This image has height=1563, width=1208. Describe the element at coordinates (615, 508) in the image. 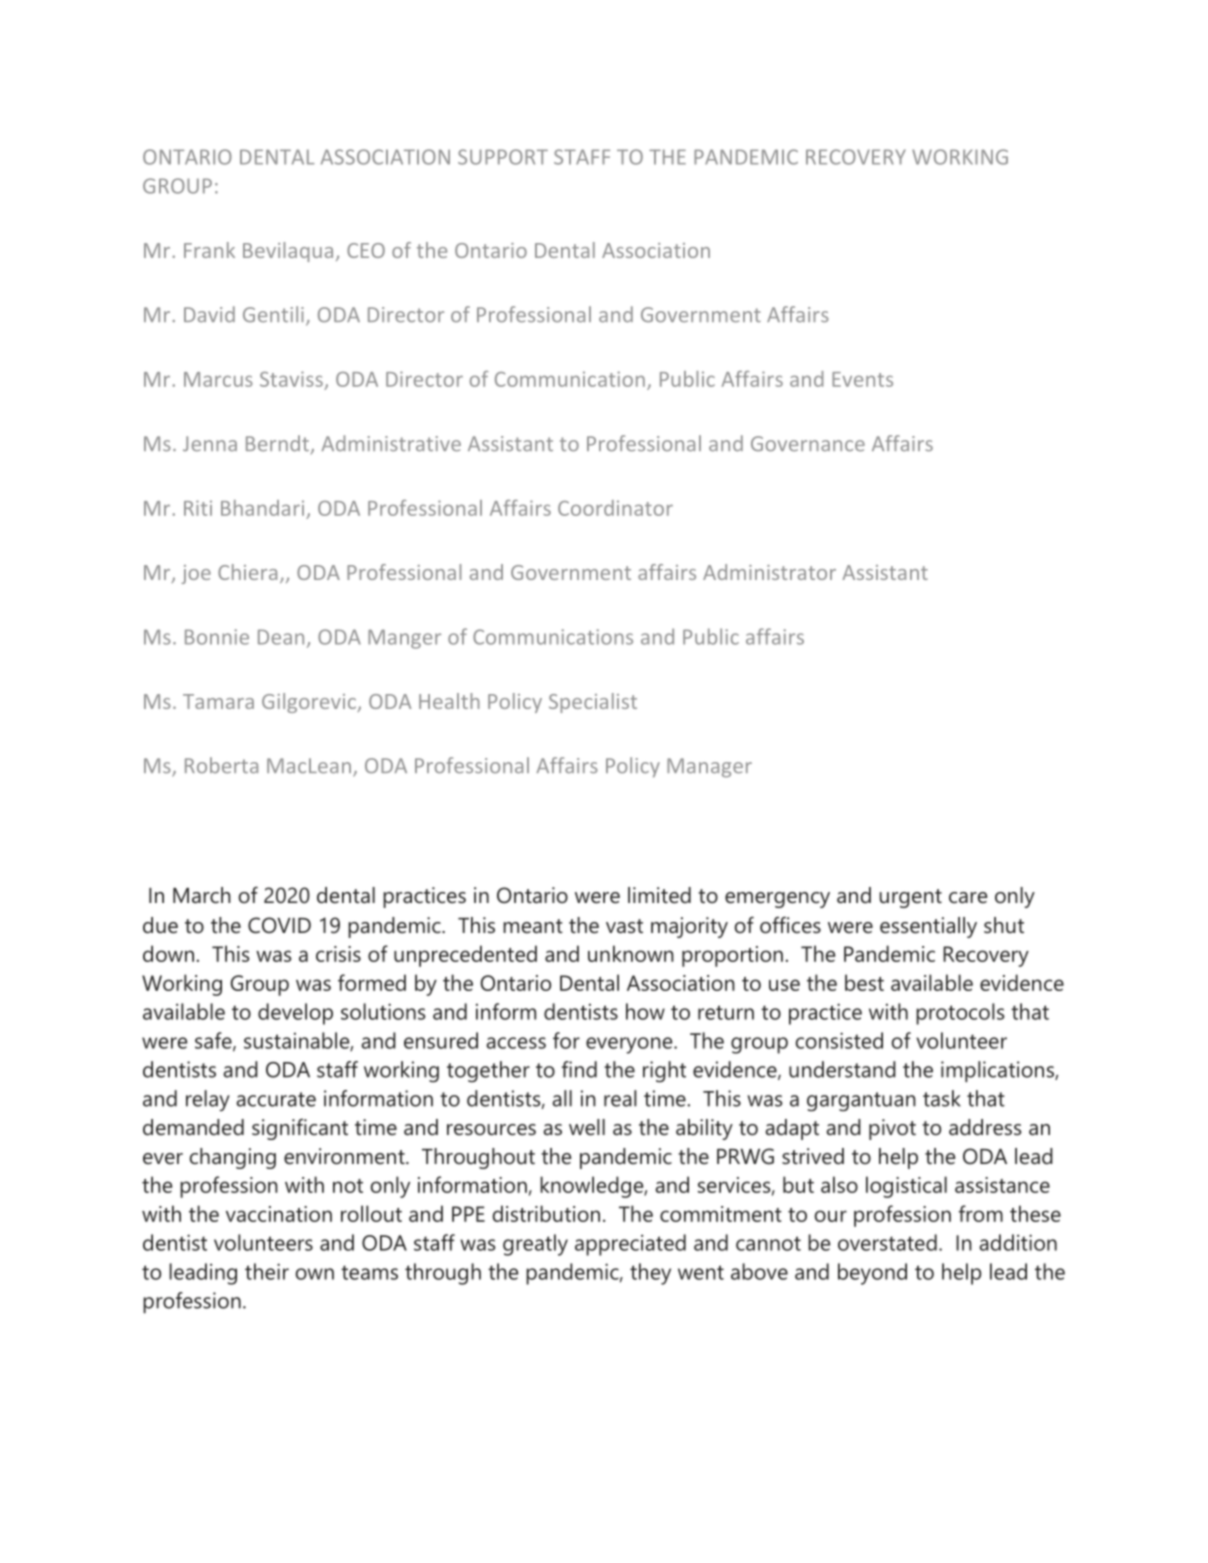

I see `Coordinator` at that location.
